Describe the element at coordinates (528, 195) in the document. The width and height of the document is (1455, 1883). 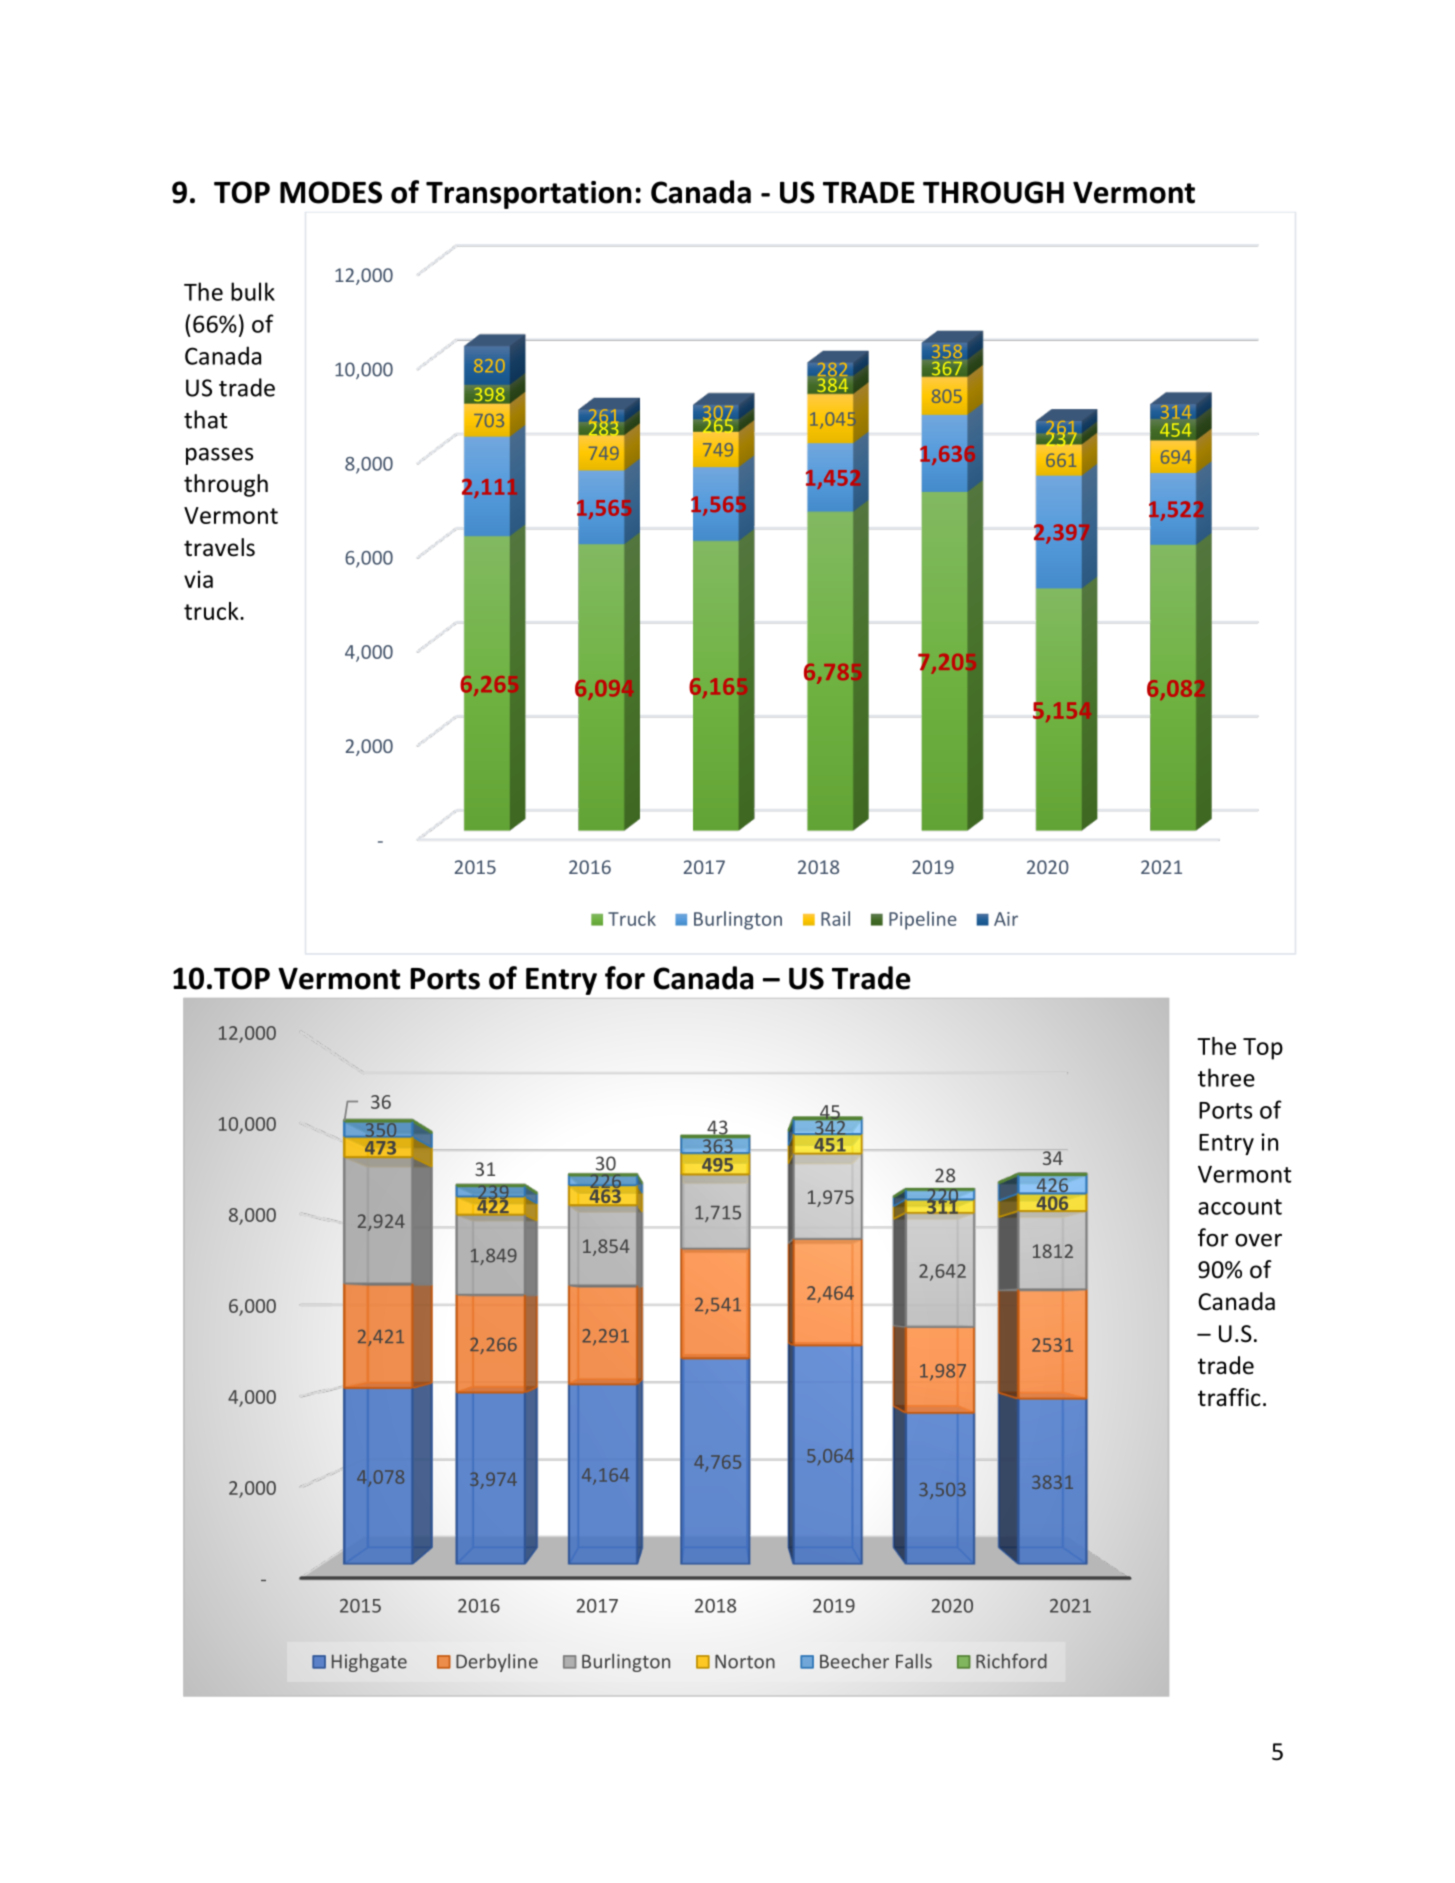
I see `Transportation` at that location.
